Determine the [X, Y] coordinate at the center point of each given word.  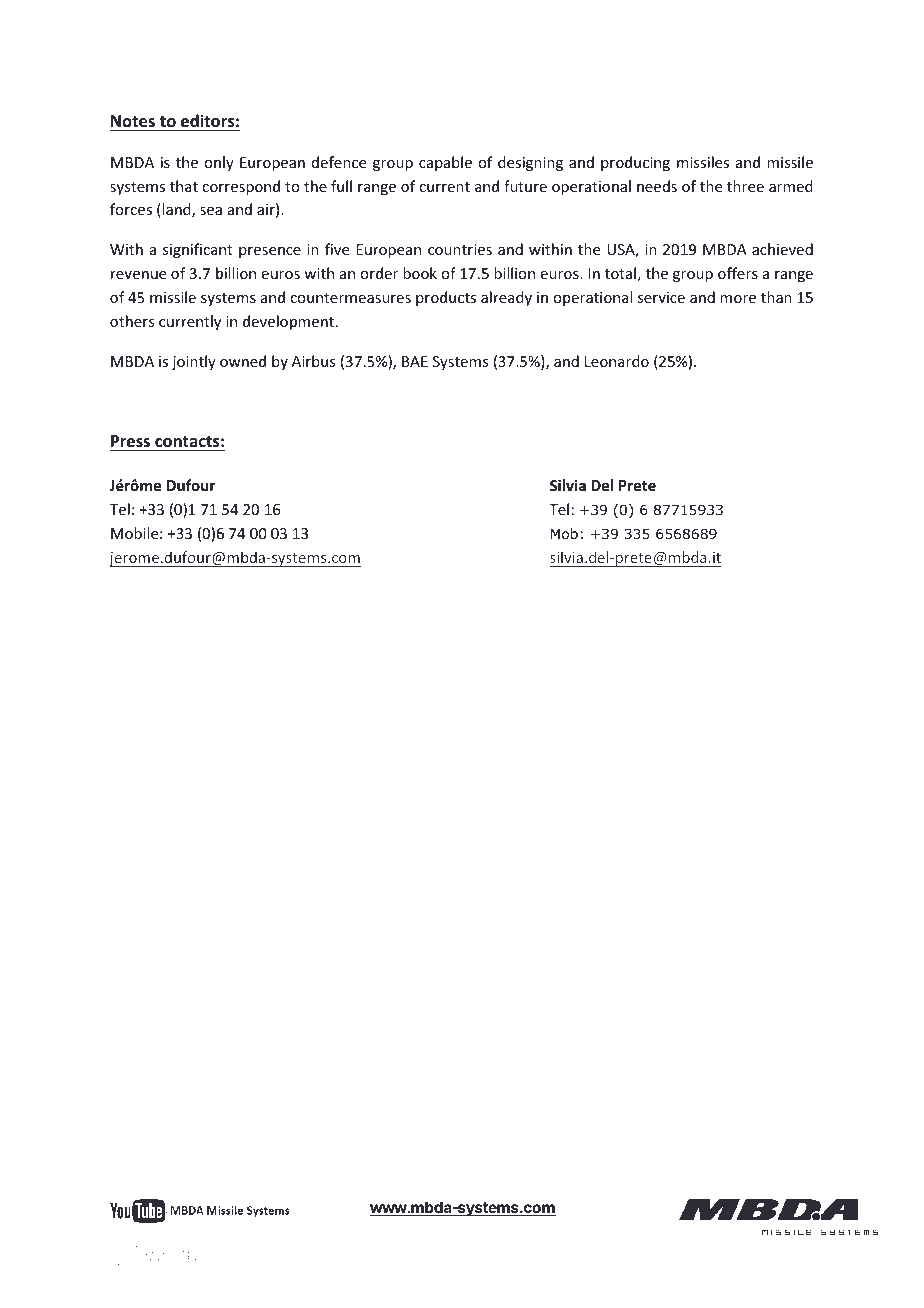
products [446, 298]
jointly [194, 362]
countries [460, 249]
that [184, 186]
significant [198, 250]
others [132, 321]
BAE [415, 361]
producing [635, 163]
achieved [782, 249]
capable [445, 163]
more [738, 299]
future [525, 186]
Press [130, 441]
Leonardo [617, 361]
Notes [133, 123]
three [745, 186]
